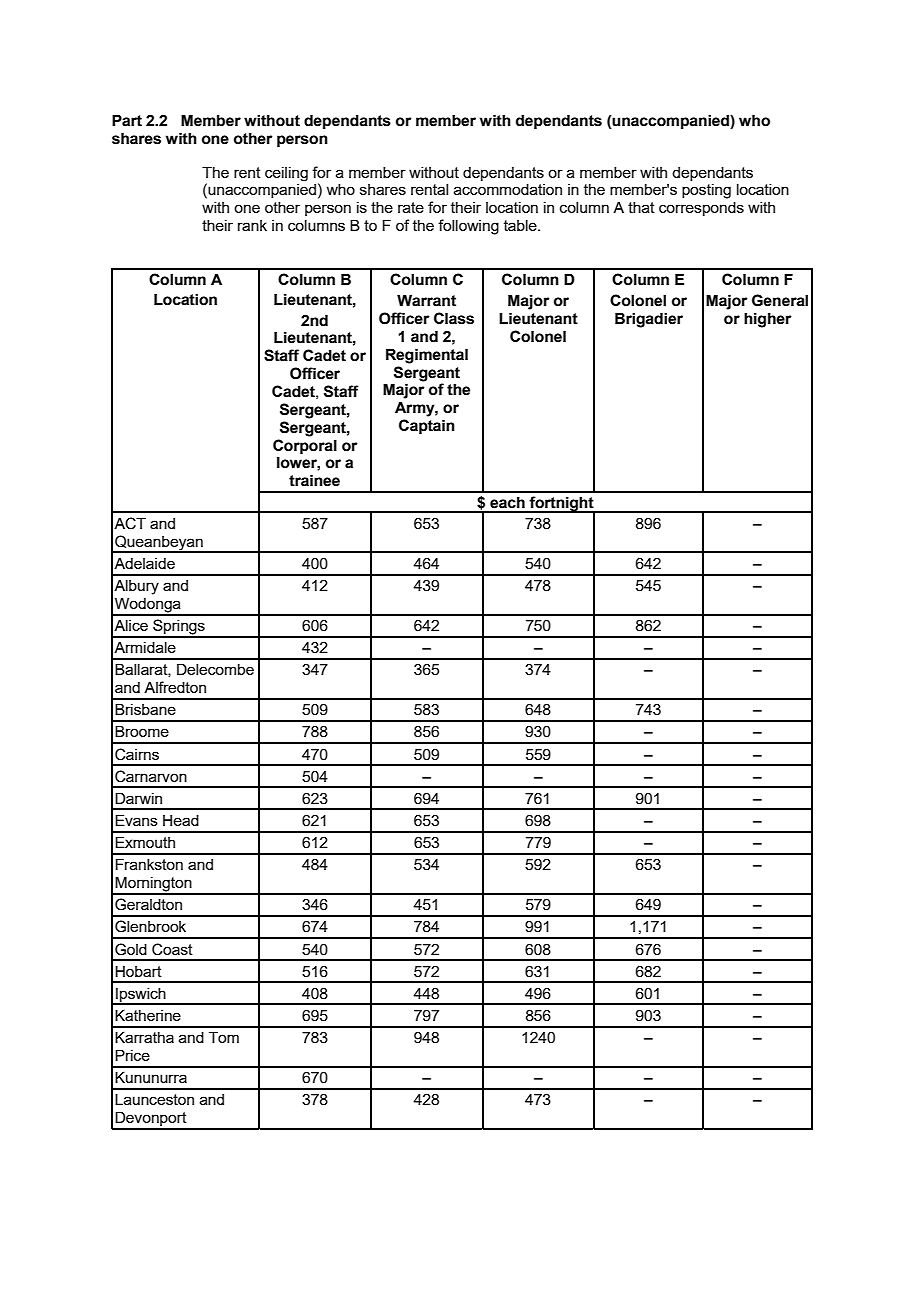  I want to click on accommodation, so click(508, 189).
